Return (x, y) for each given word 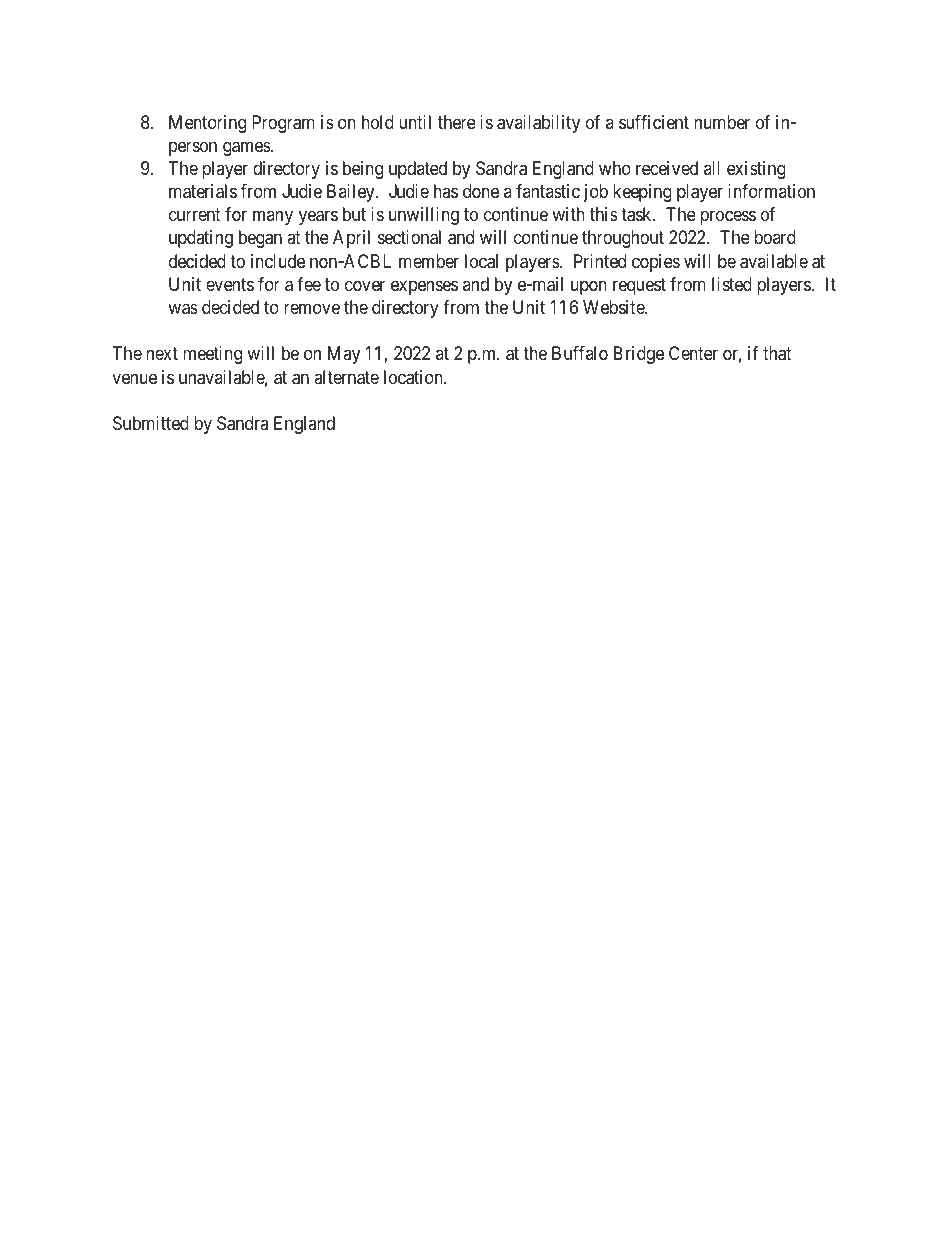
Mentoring (207, 124)
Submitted (151, 423)
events (230, 284)
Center (693, 353)
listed (732, 284)
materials (203, 191)
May (344, 355)
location (414, 377)
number (722, 122)
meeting (212, 355)
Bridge (639, 355)
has (446, 191)
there (457, 122)
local (481, 261)
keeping (642, 193)
